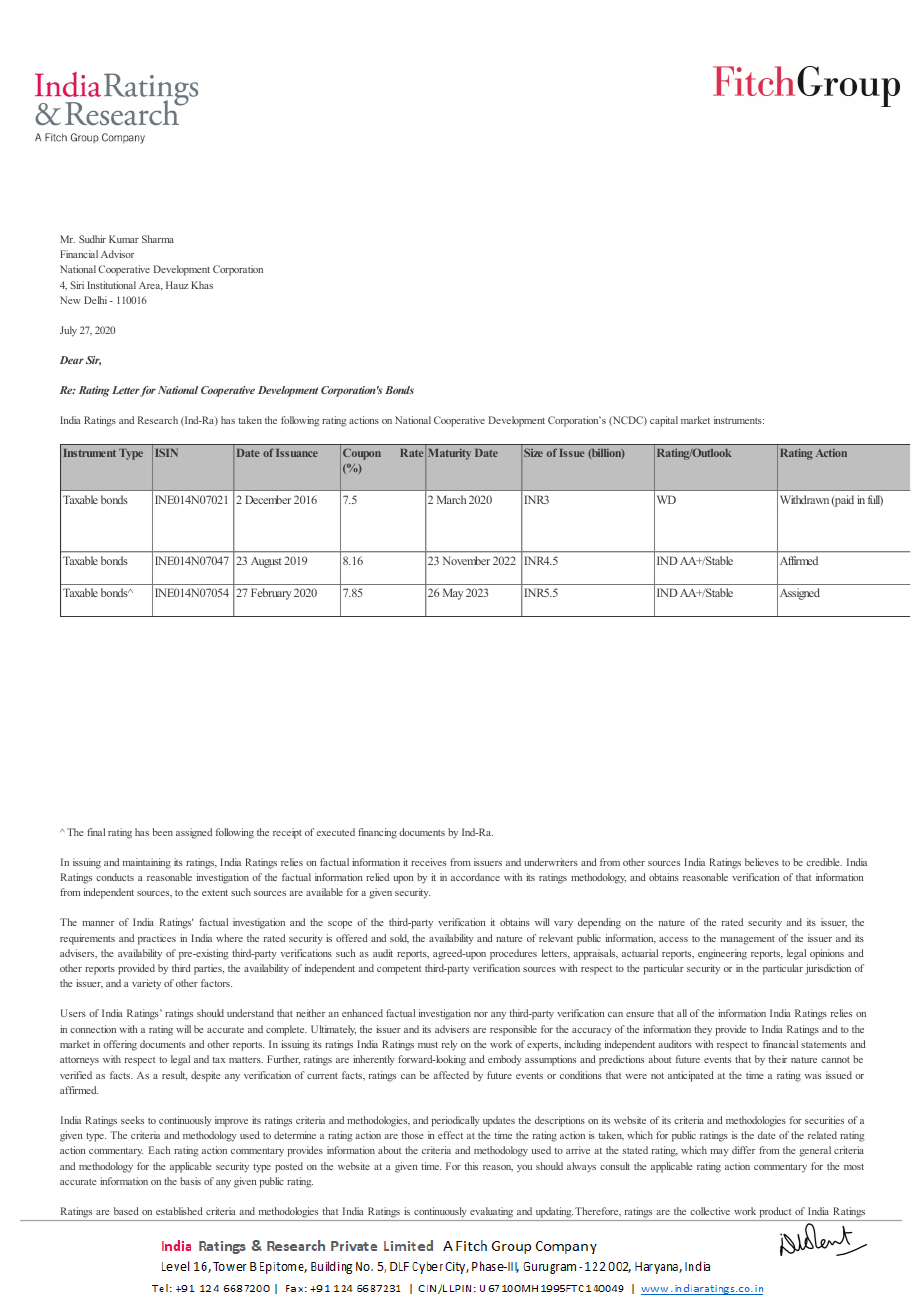 Image resolution: width=924 pixels, height=1308 pixels. What do you see at coordinates (158, 239) in the screenshot?
I see `Sharma` at bounding box center [158, 239].
